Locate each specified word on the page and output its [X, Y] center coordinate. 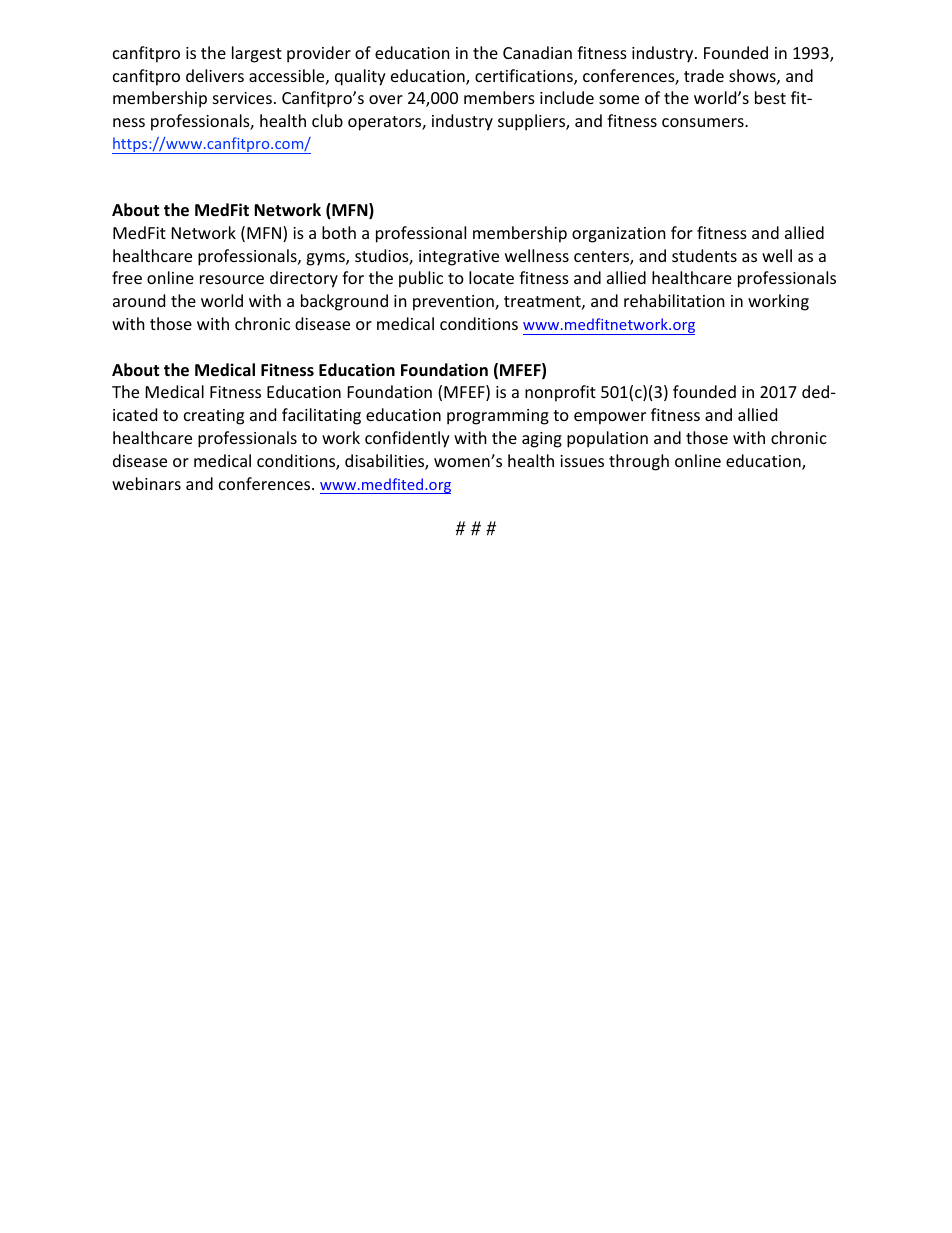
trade [704, 75]
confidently [407, 439]
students [704, 255]
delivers [215, 75]
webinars [146, 483]
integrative [459, 258]
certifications [525, 77]
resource [232, 279]
